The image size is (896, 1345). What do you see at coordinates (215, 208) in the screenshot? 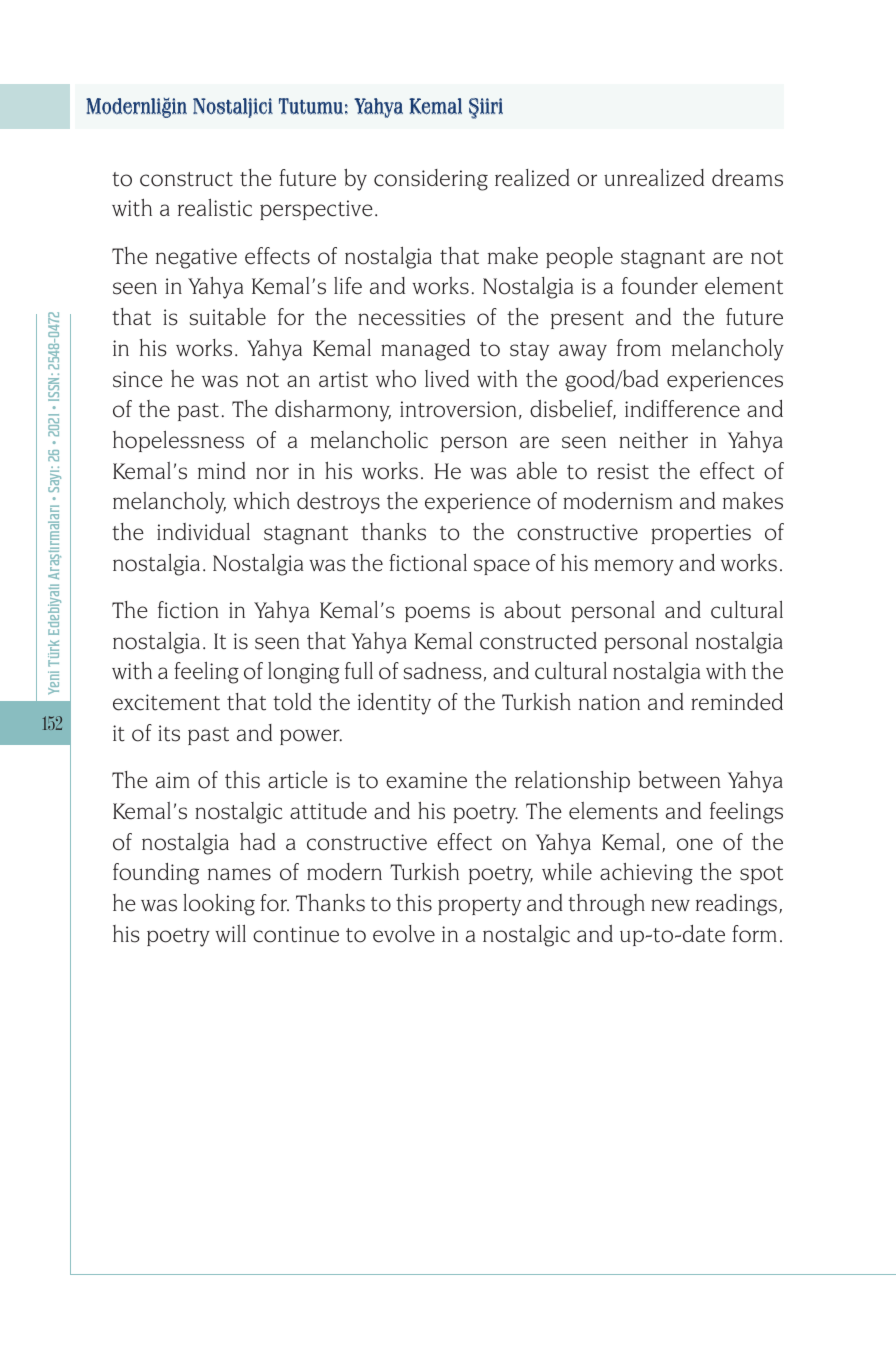
I see `realistic` at bounding box center [215, 208].
